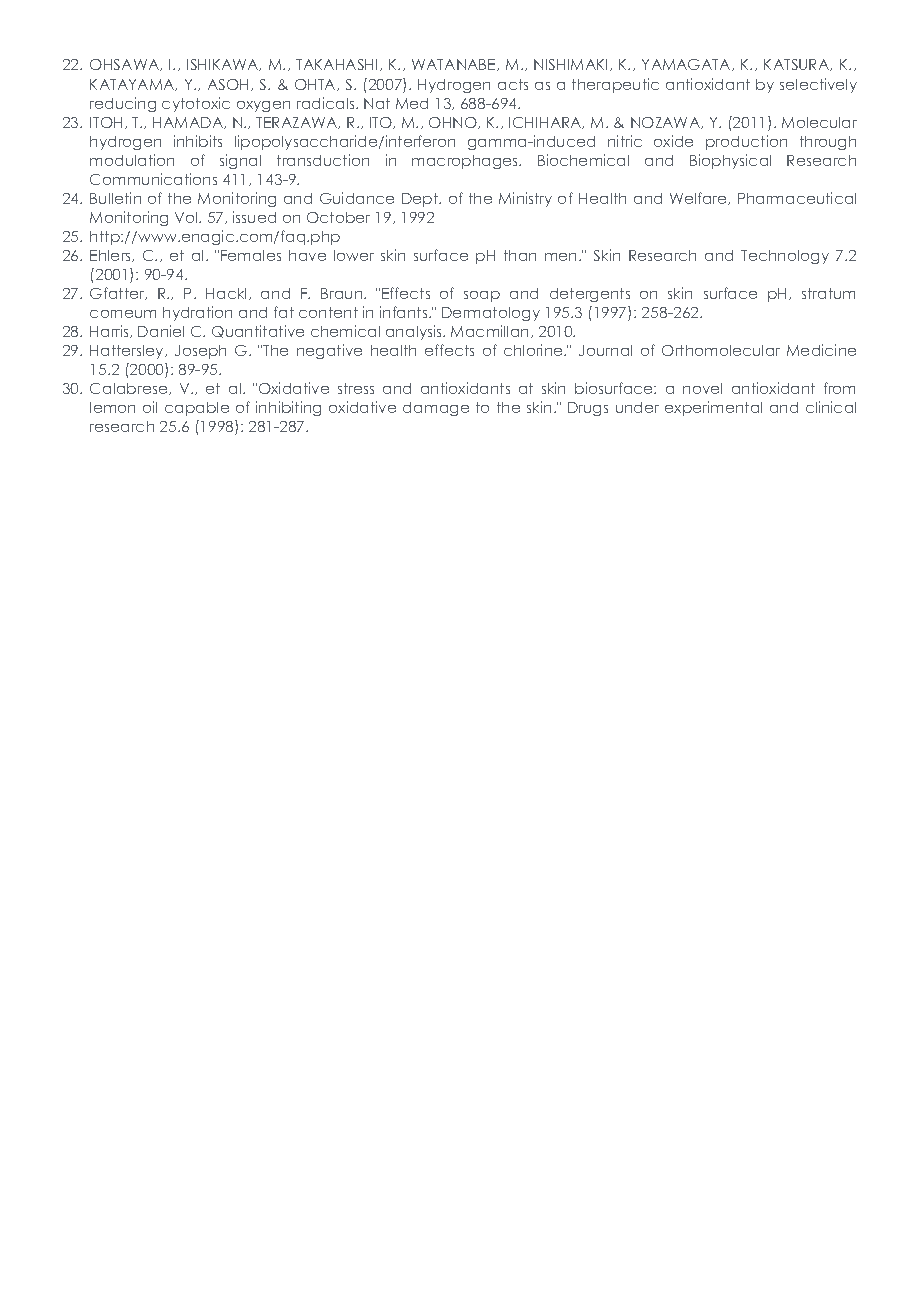  Describe the element at coordinates (240, 161) in the document. I see `signal` at that location.
